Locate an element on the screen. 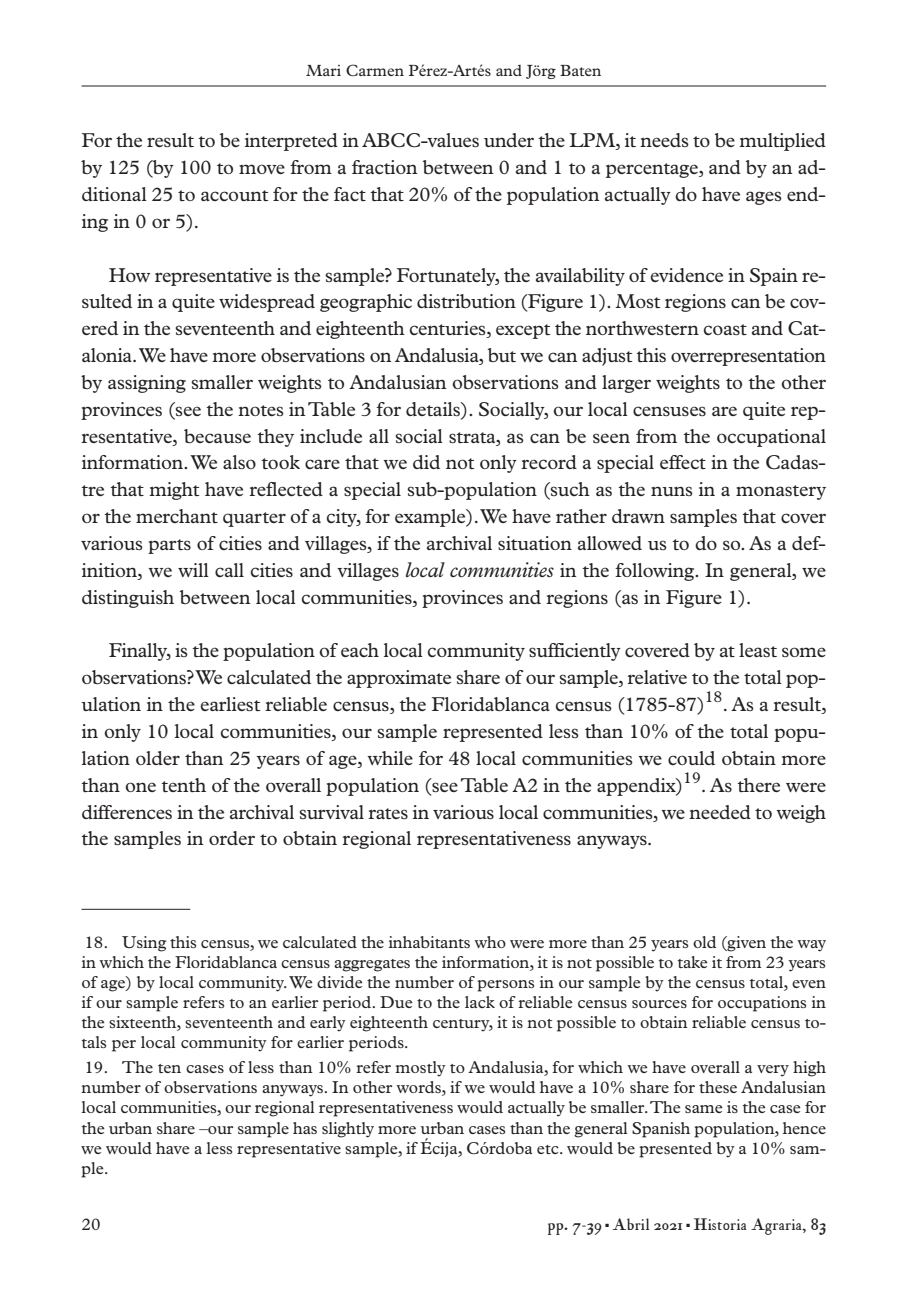 This screenshot has width=924, height=1305. etc is located at coordinates (549, 1149).
